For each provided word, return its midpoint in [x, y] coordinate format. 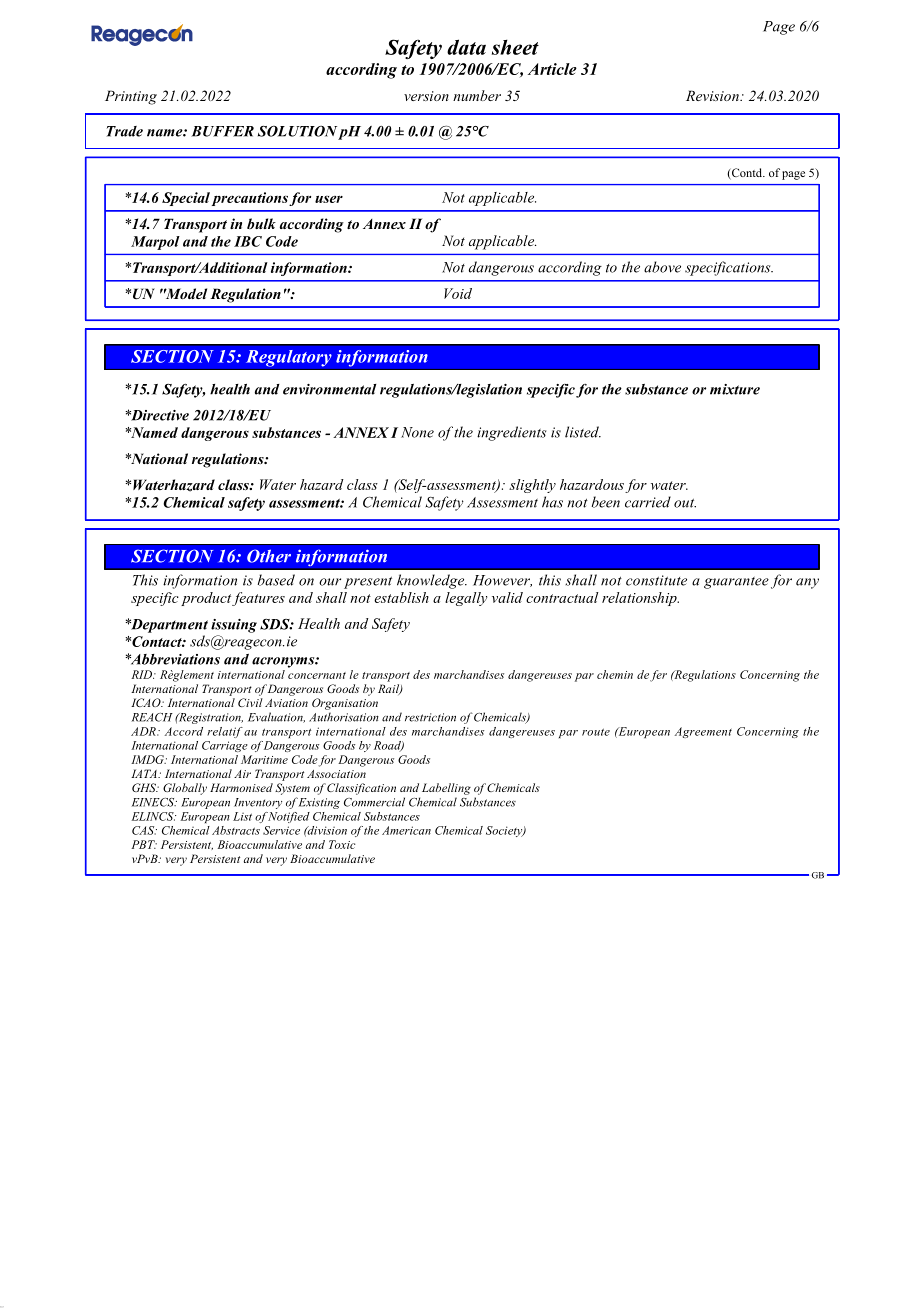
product [206, 599]
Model [185, 293]
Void [458, 293]
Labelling [446, 789]
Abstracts [236, 830]
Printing [131, 97]
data [466, 47]
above [662, 267]
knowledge [432, 581]
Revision [713, 95]
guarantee [736, 583]
